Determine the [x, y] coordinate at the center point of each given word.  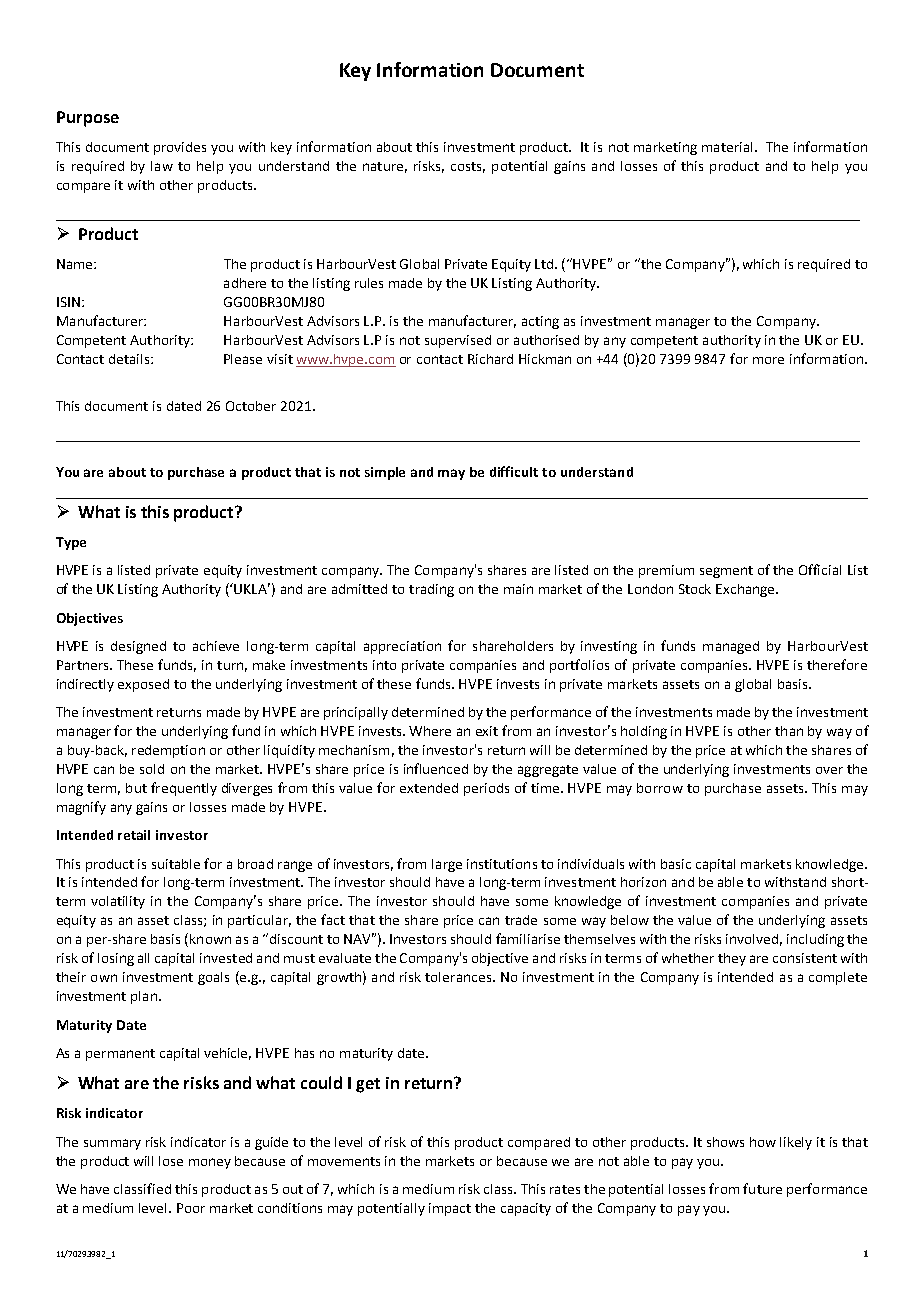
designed [138, 647]
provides [180, 148]
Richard [490, 359]
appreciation [402, 647]
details [130, 359]
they [732, 959]
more [768, 360]
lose [171, 1161]
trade [521, 920]
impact [450, 1209]
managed [731, 647]
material [727, 147]
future [762, 1188]
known [210, 939]
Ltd [545, 264]
